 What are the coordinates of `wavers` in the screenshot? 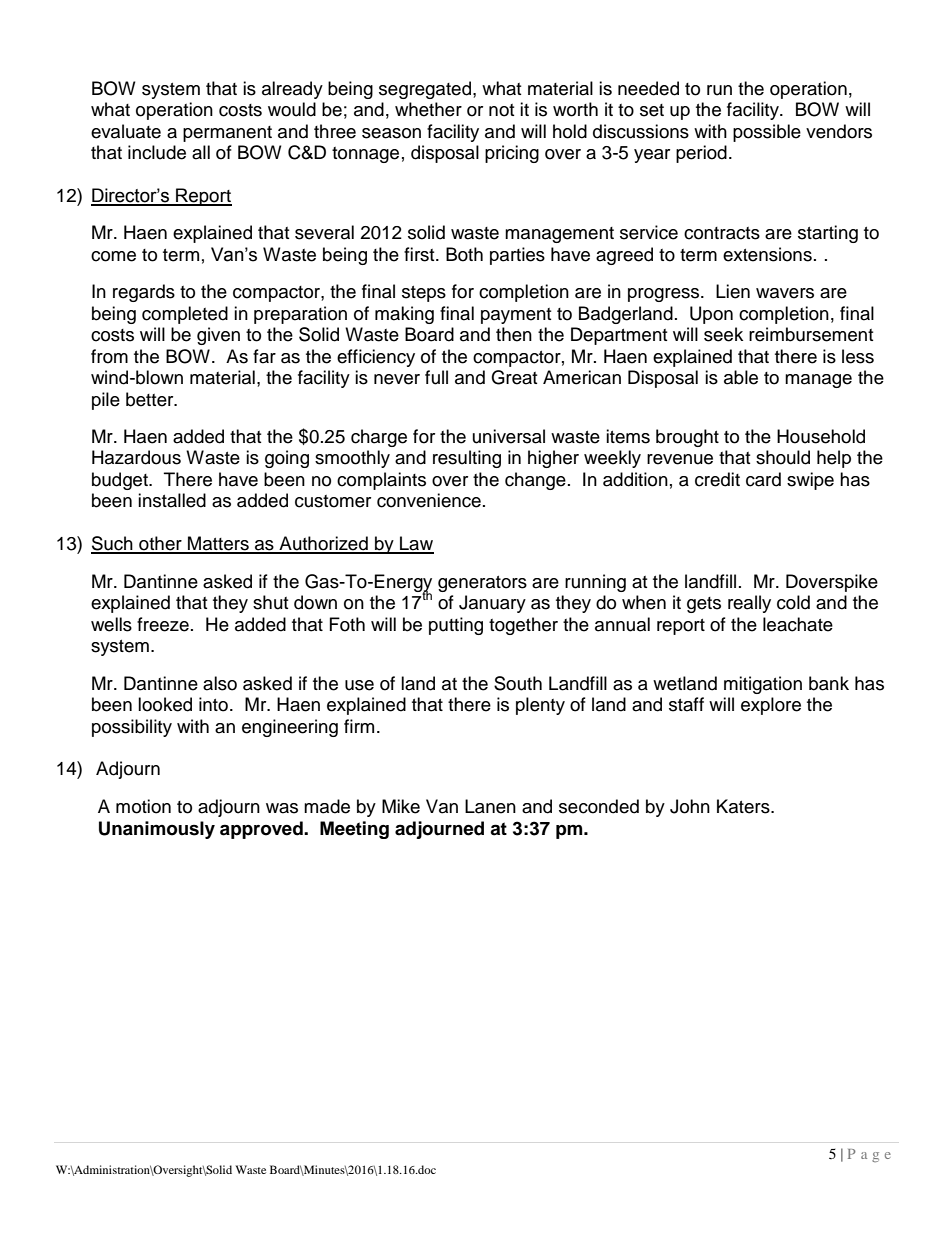 It's located at (785, 293).
